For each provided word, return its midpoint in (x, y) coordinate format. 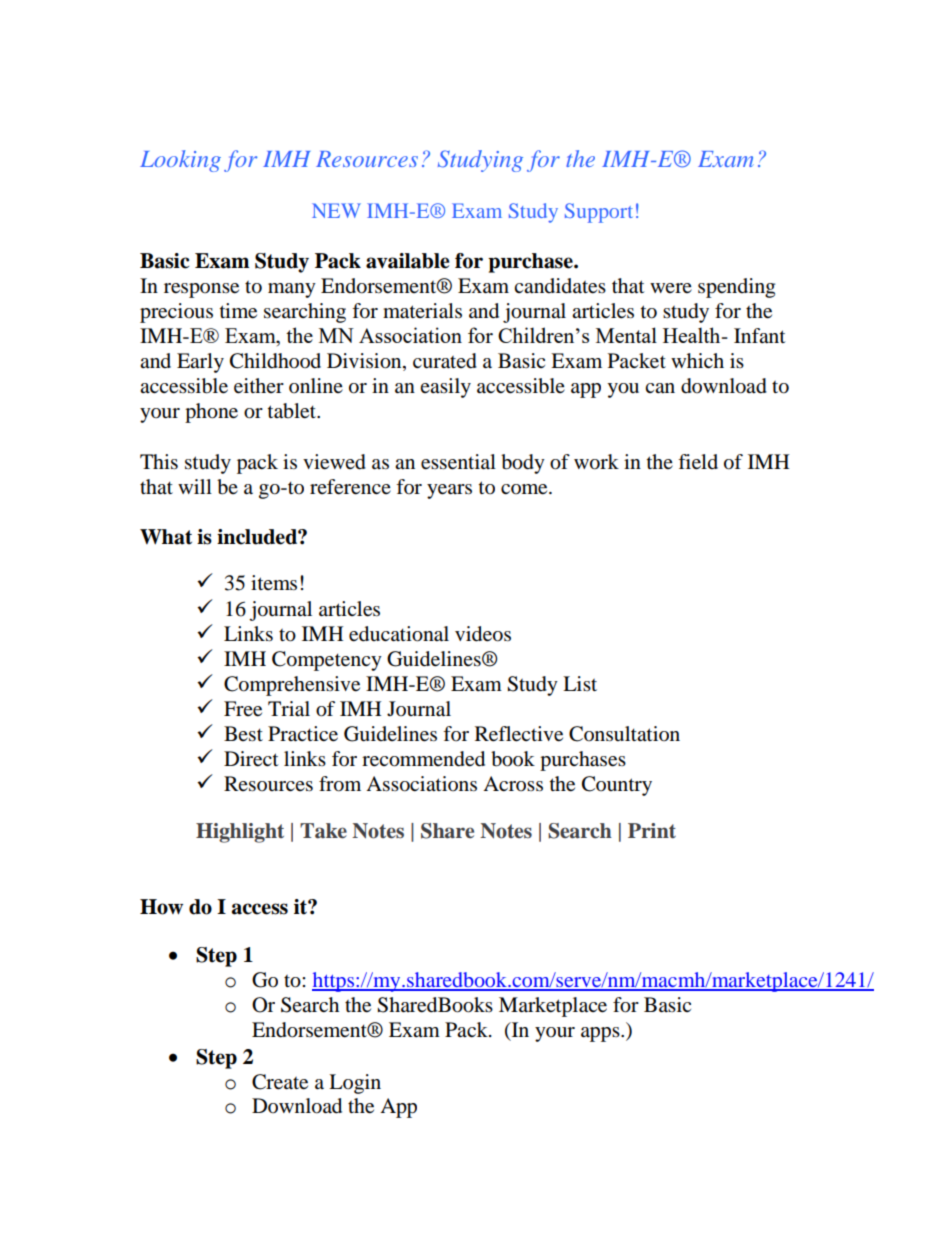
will (195, 486)
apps (601, 1034)
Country (617, 786)
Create (280, 1082)
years (449, 491)
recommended (423, 759)
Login (355, 1084)
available (408, 261)
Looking (180, 161)
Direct (251, 759)
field (698, 462)
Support (599, 213)
